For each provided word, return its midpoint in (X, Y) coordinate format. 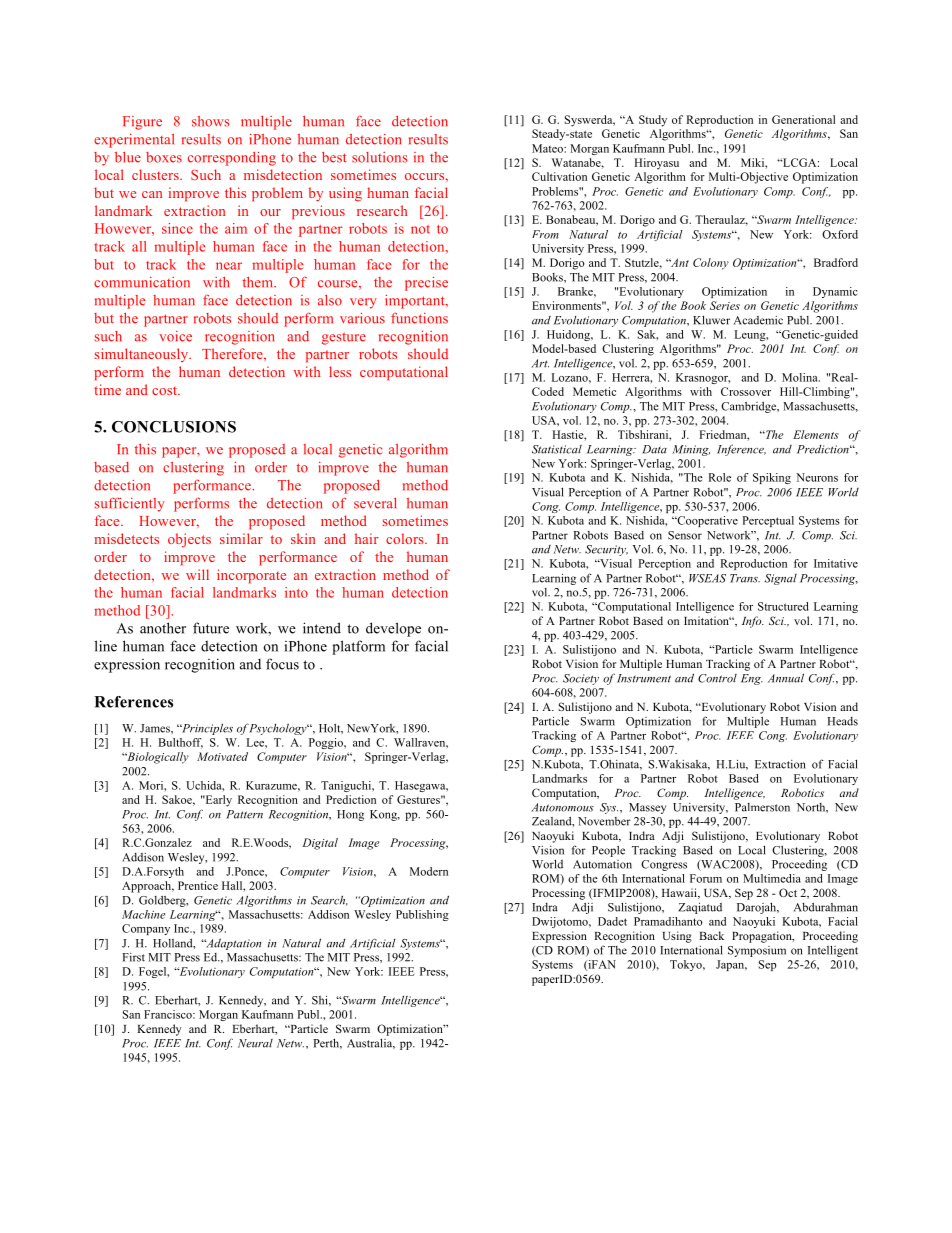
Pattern (244, 814)
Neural (255, 1043)
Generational (803, 119)
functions (419, 318)
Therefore (233, 353)
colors (406, 538)
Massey (647, 808)
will (197, 574)
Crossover (746, 391)
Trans (745, 578)
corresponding (232, 159)
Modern (429, 871)
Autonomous (562, 807)
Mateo (548, 148)
